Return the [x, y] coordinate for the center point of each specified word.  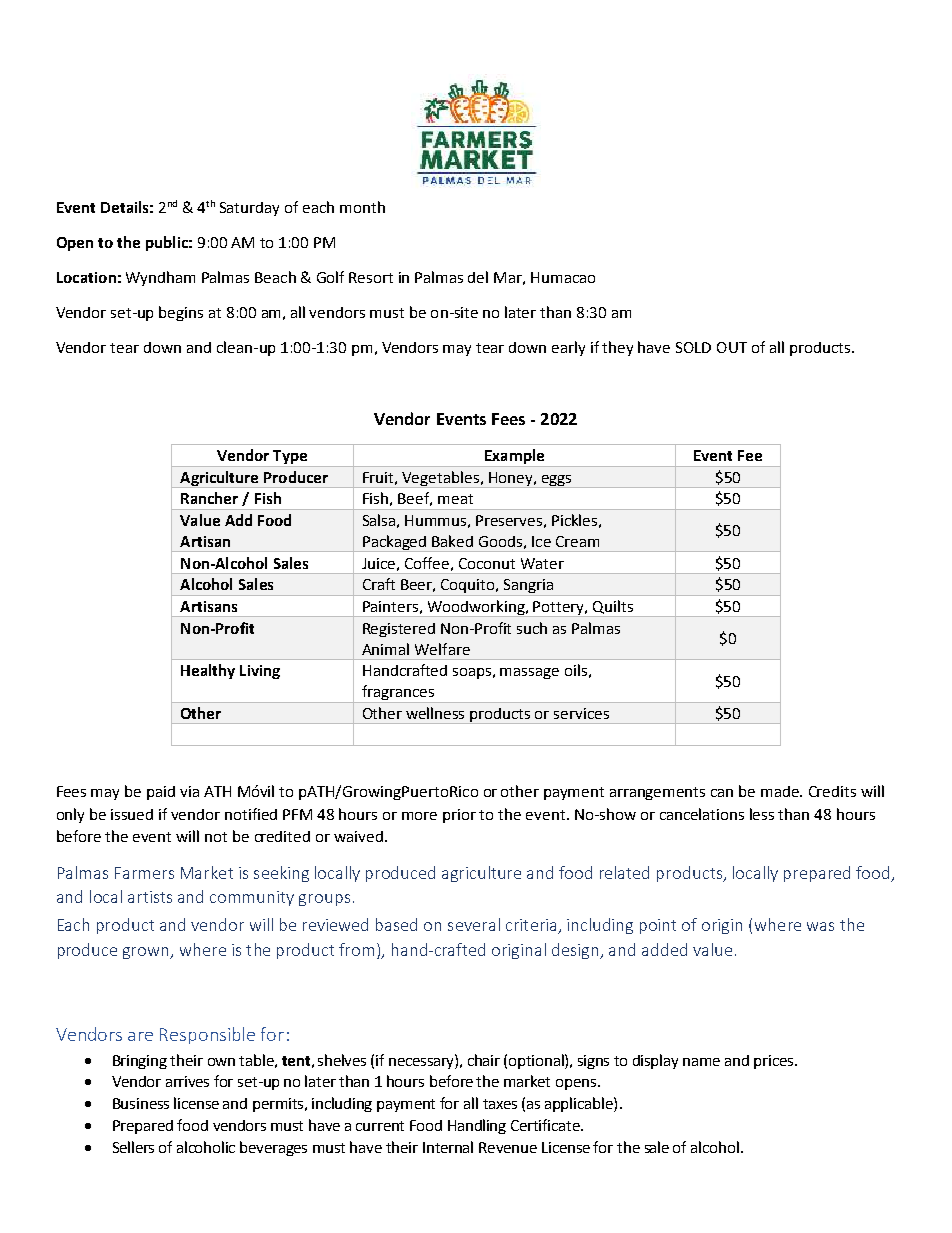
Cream [577, 541]
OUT [732, 347]
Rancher [209, 498]
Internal [448, 1147]
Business [141, 1103]
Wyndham [160, 278]
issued [132, 814]
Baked [452, 541]
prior [459, 816]
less [762, 814]
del [478, 277]
